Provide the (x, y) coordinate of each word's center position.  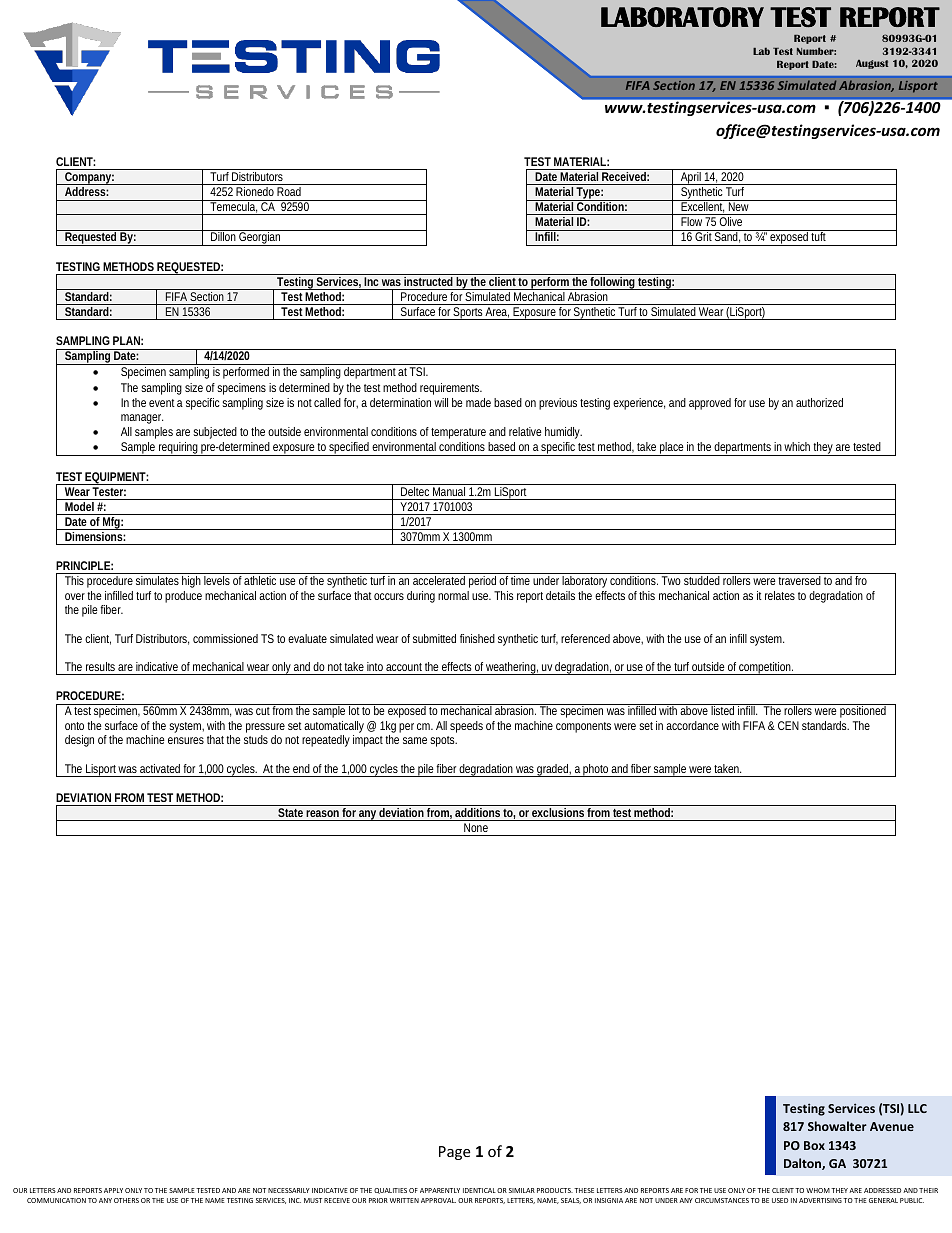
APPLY (113, 1190)
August (872, 64)
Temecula (233, 206)
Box (814, 1145)
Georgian (260, 238)
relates (780, 595)
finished (477, 638)
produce (183, 597)
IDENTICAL (479, 1190)
